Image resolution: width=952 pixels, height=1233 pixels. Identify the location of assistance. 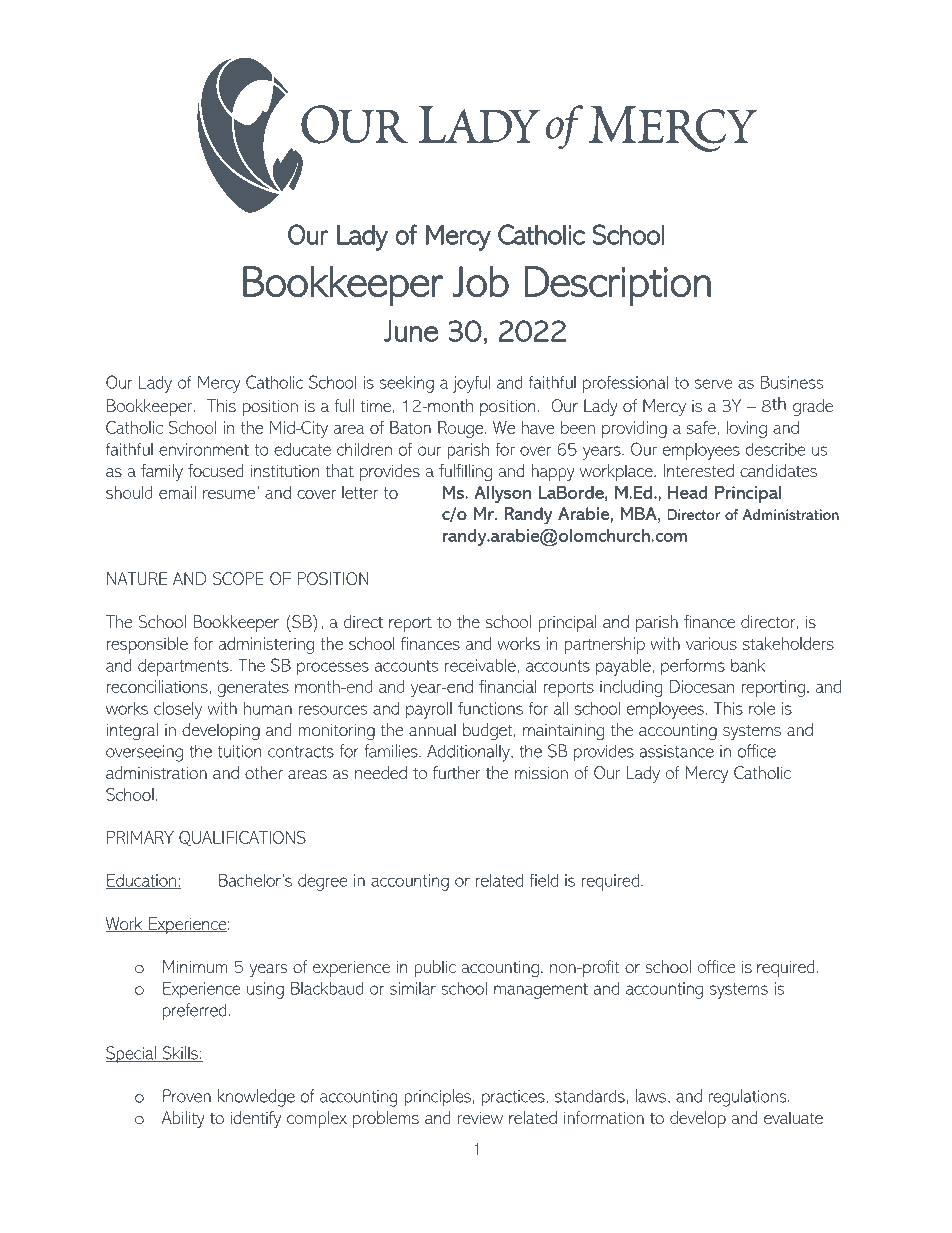
(677, 751).
